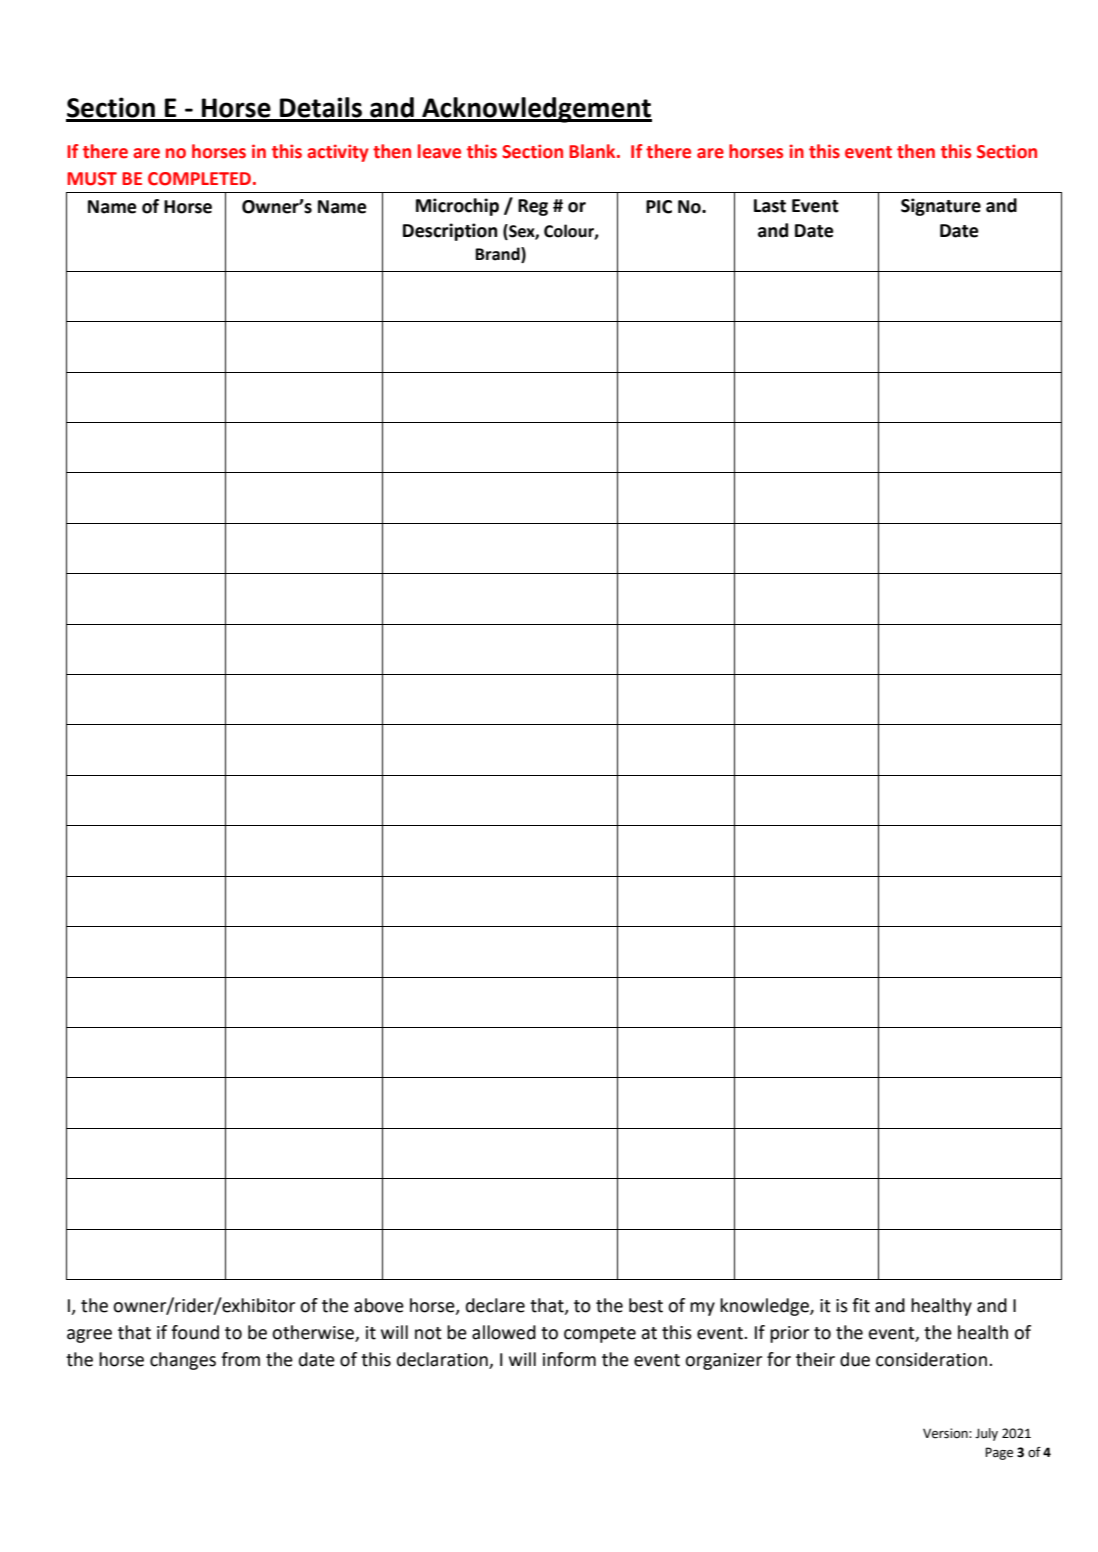  Describe the element at coordinates (533, 207) in the document. I see `Reg` at that location.
